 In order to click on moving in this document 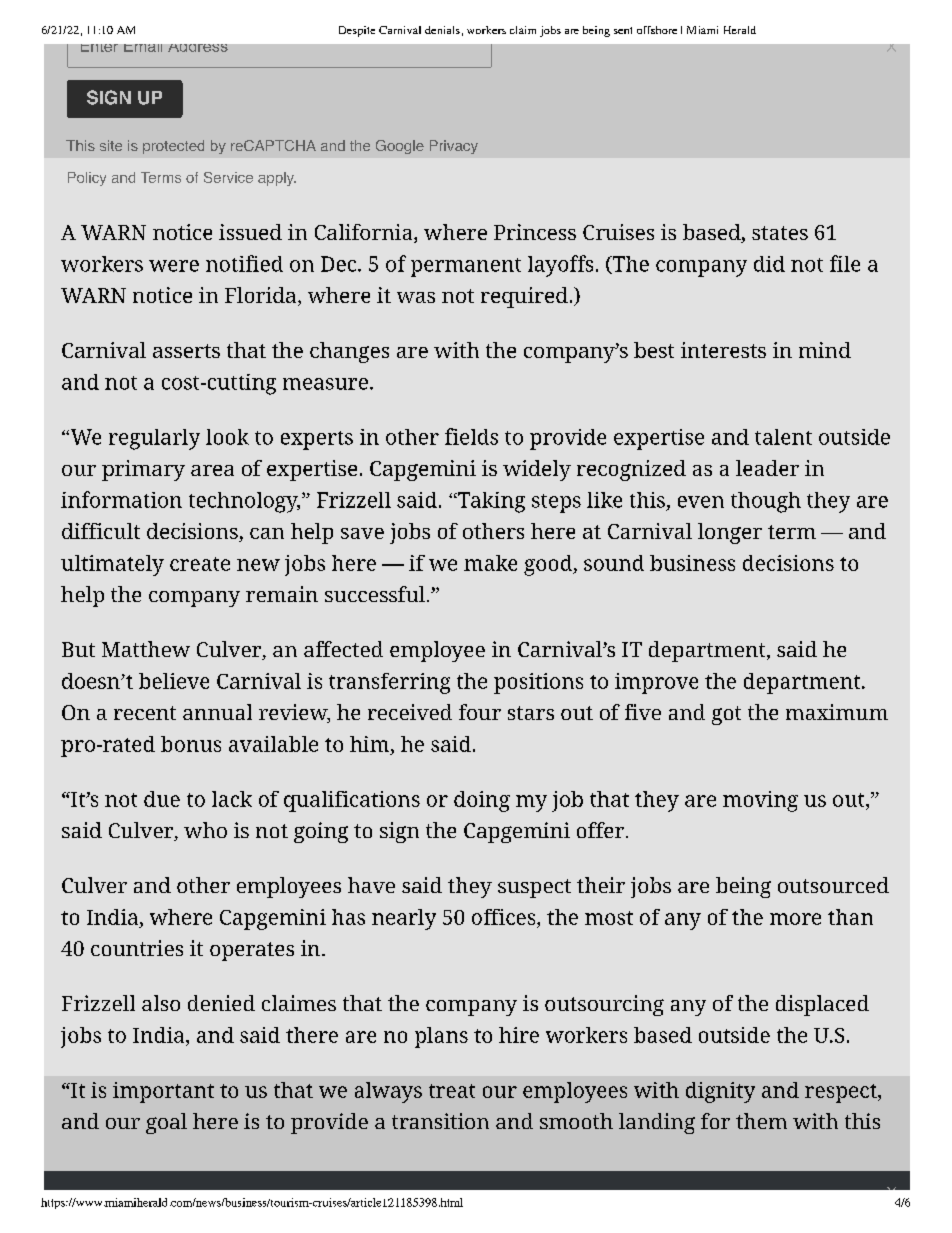, I will do `click(760, 801)`.
